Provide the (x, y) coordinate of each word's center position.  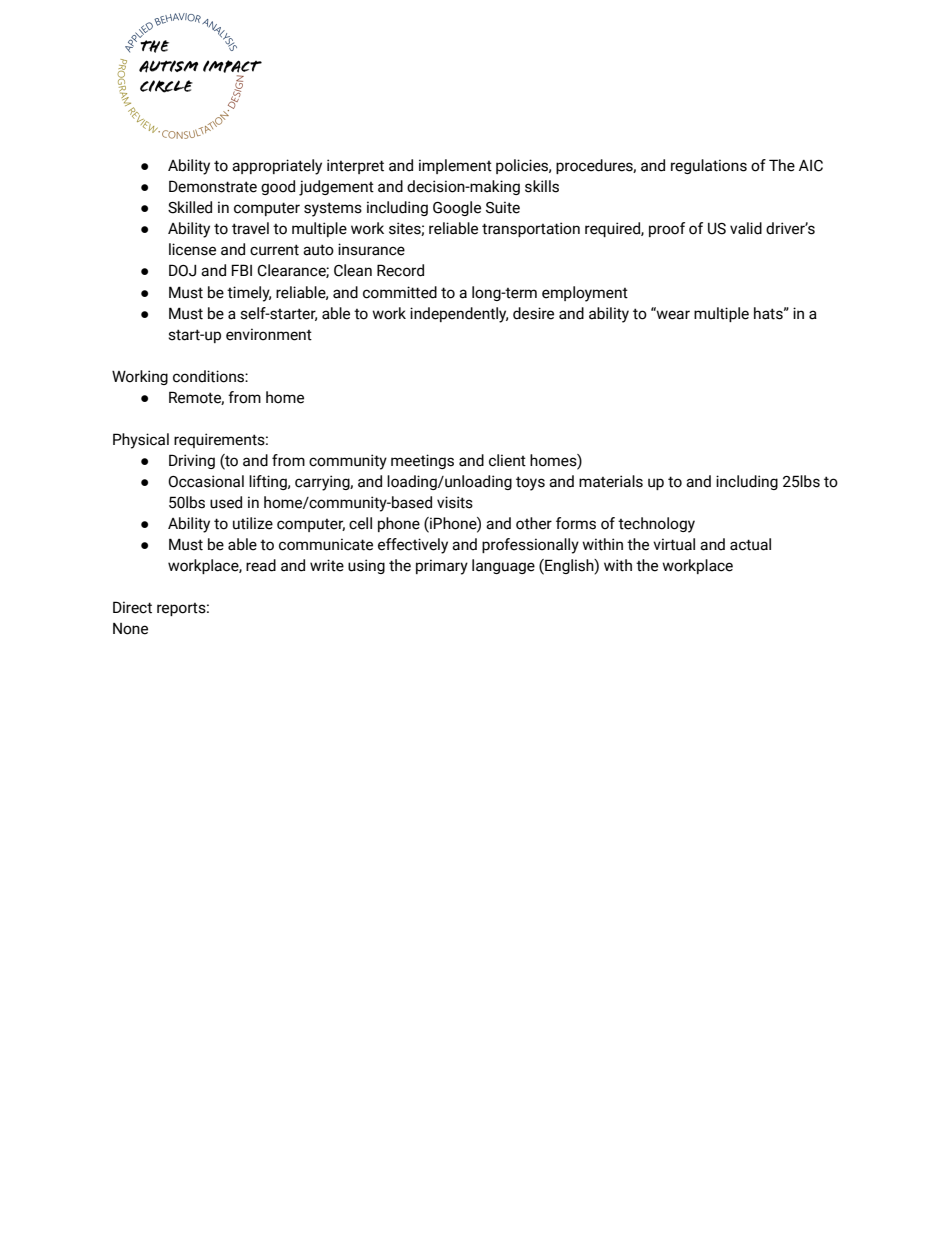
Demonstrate (213, 186)
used (226, 502)
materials (611, 481)
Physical (141, 441)
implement (455, 166)
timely (249, 294)
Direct (132, 607)
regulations (709, 166)
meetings (422, 461)
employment (585, 294)
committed (400, 292)
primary (442, 567)
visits (455, 502)
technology (656, 525)
